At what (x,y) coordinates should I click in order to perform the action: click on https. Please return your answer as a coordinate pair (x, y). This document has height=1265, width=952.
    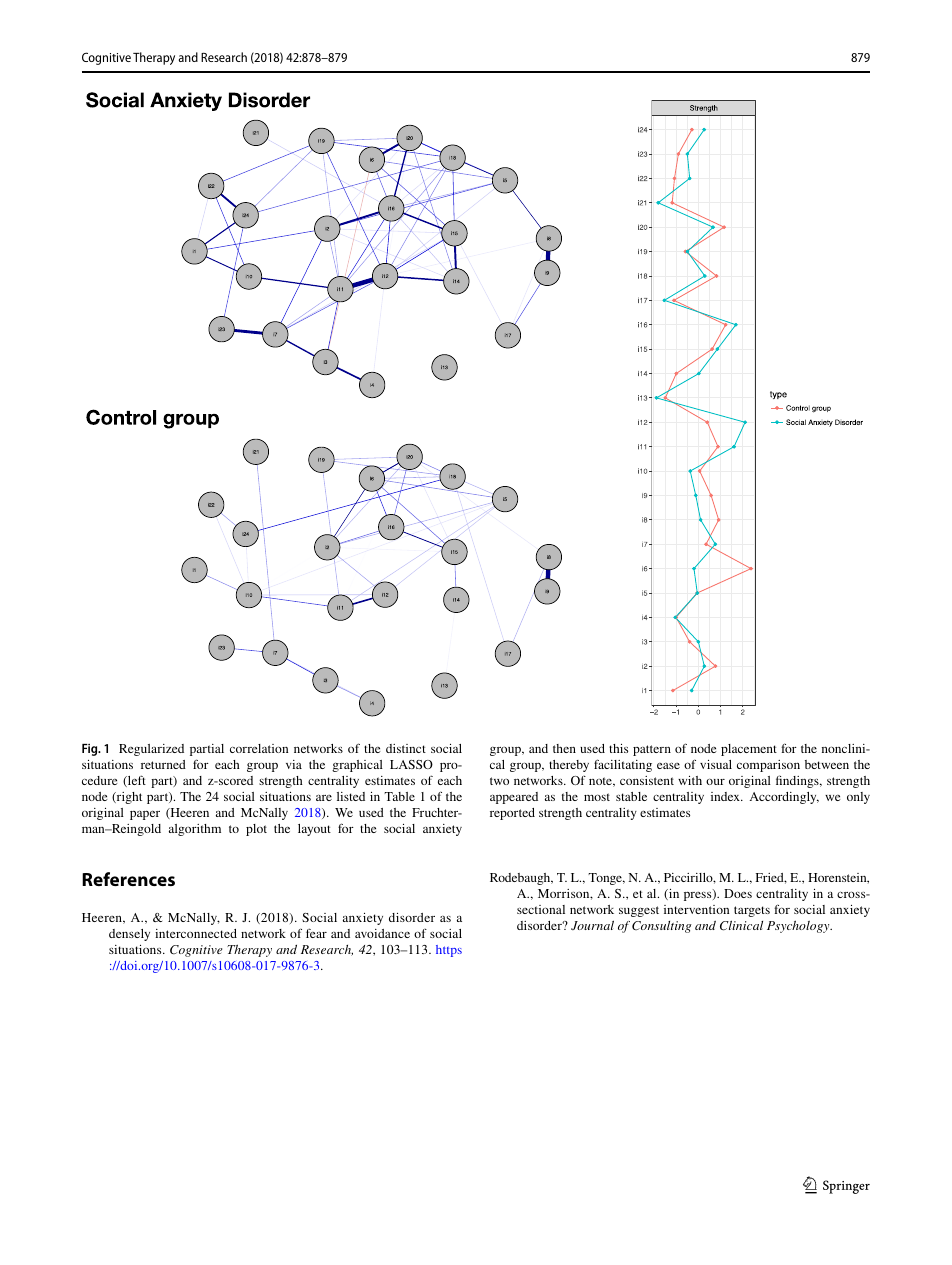
    Looking at the image, I should click on (449, 951).
